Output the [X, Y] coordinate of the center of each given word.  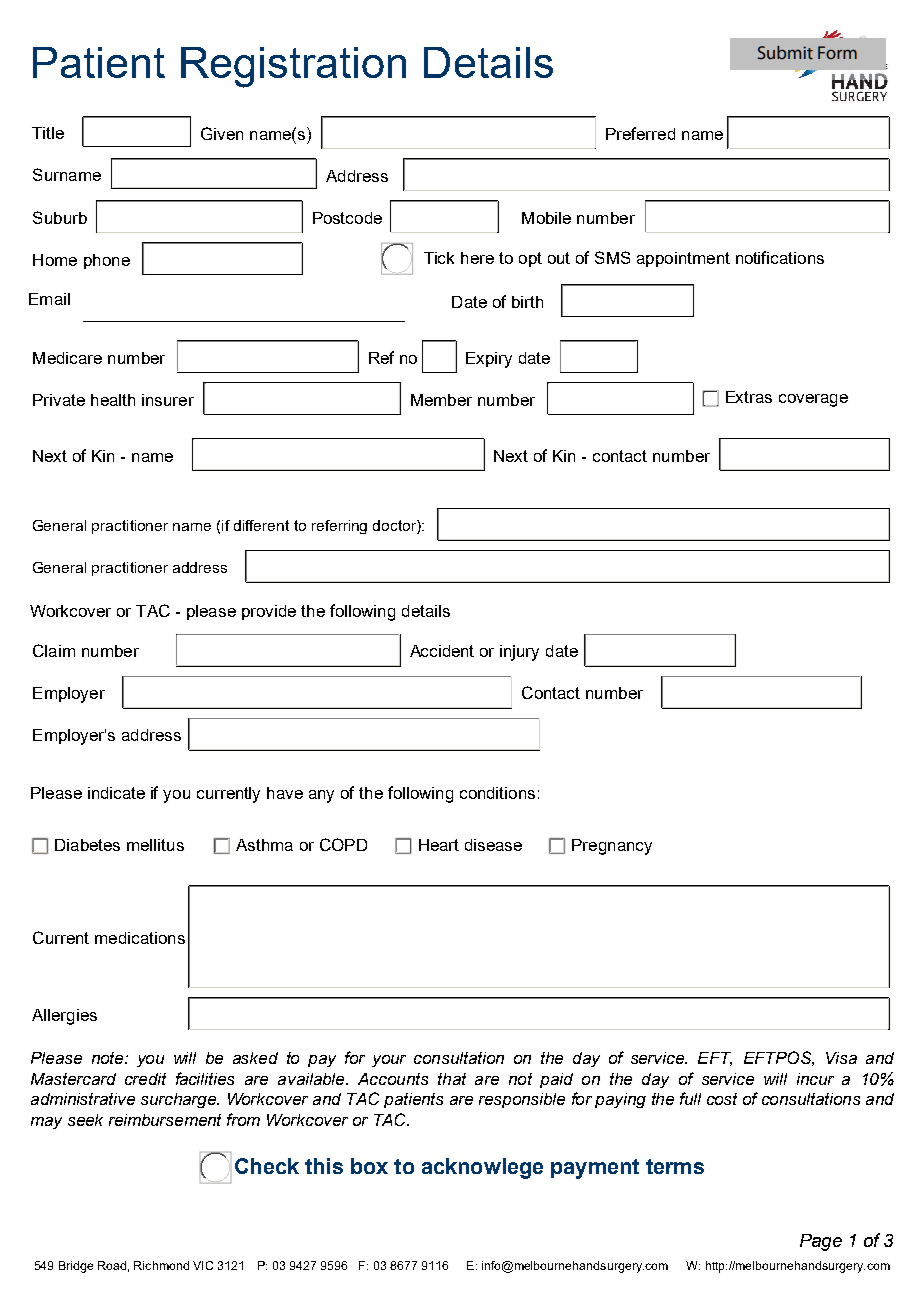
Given [222, 133]
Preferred [640, 133]
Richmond [161, 1265]
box [369, 1166]
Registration [293, 67]
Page [821, 1242]
